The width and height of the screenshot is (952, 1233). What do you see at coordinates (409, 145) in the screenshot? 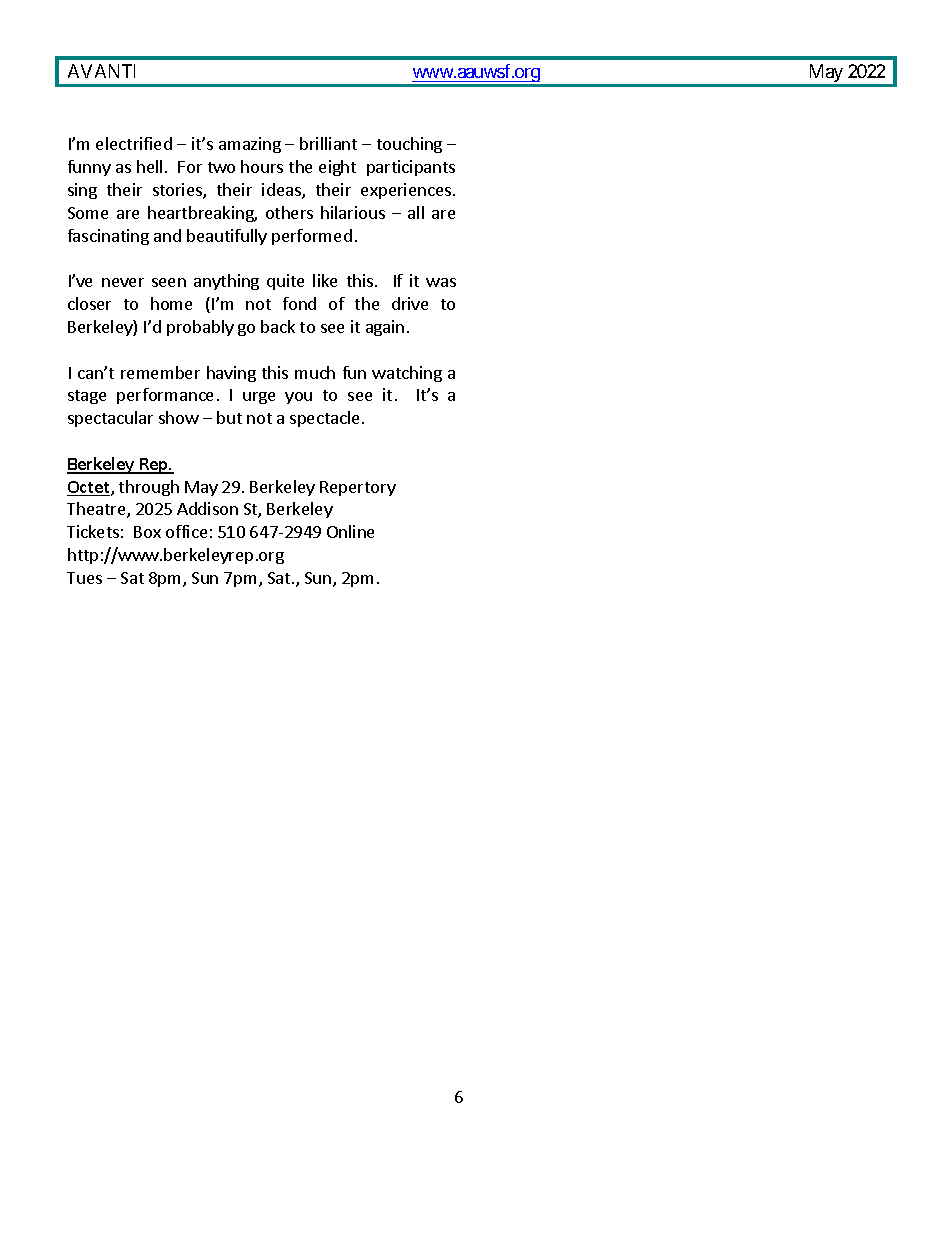
I see `touching` at bounding box center [409, 145].
